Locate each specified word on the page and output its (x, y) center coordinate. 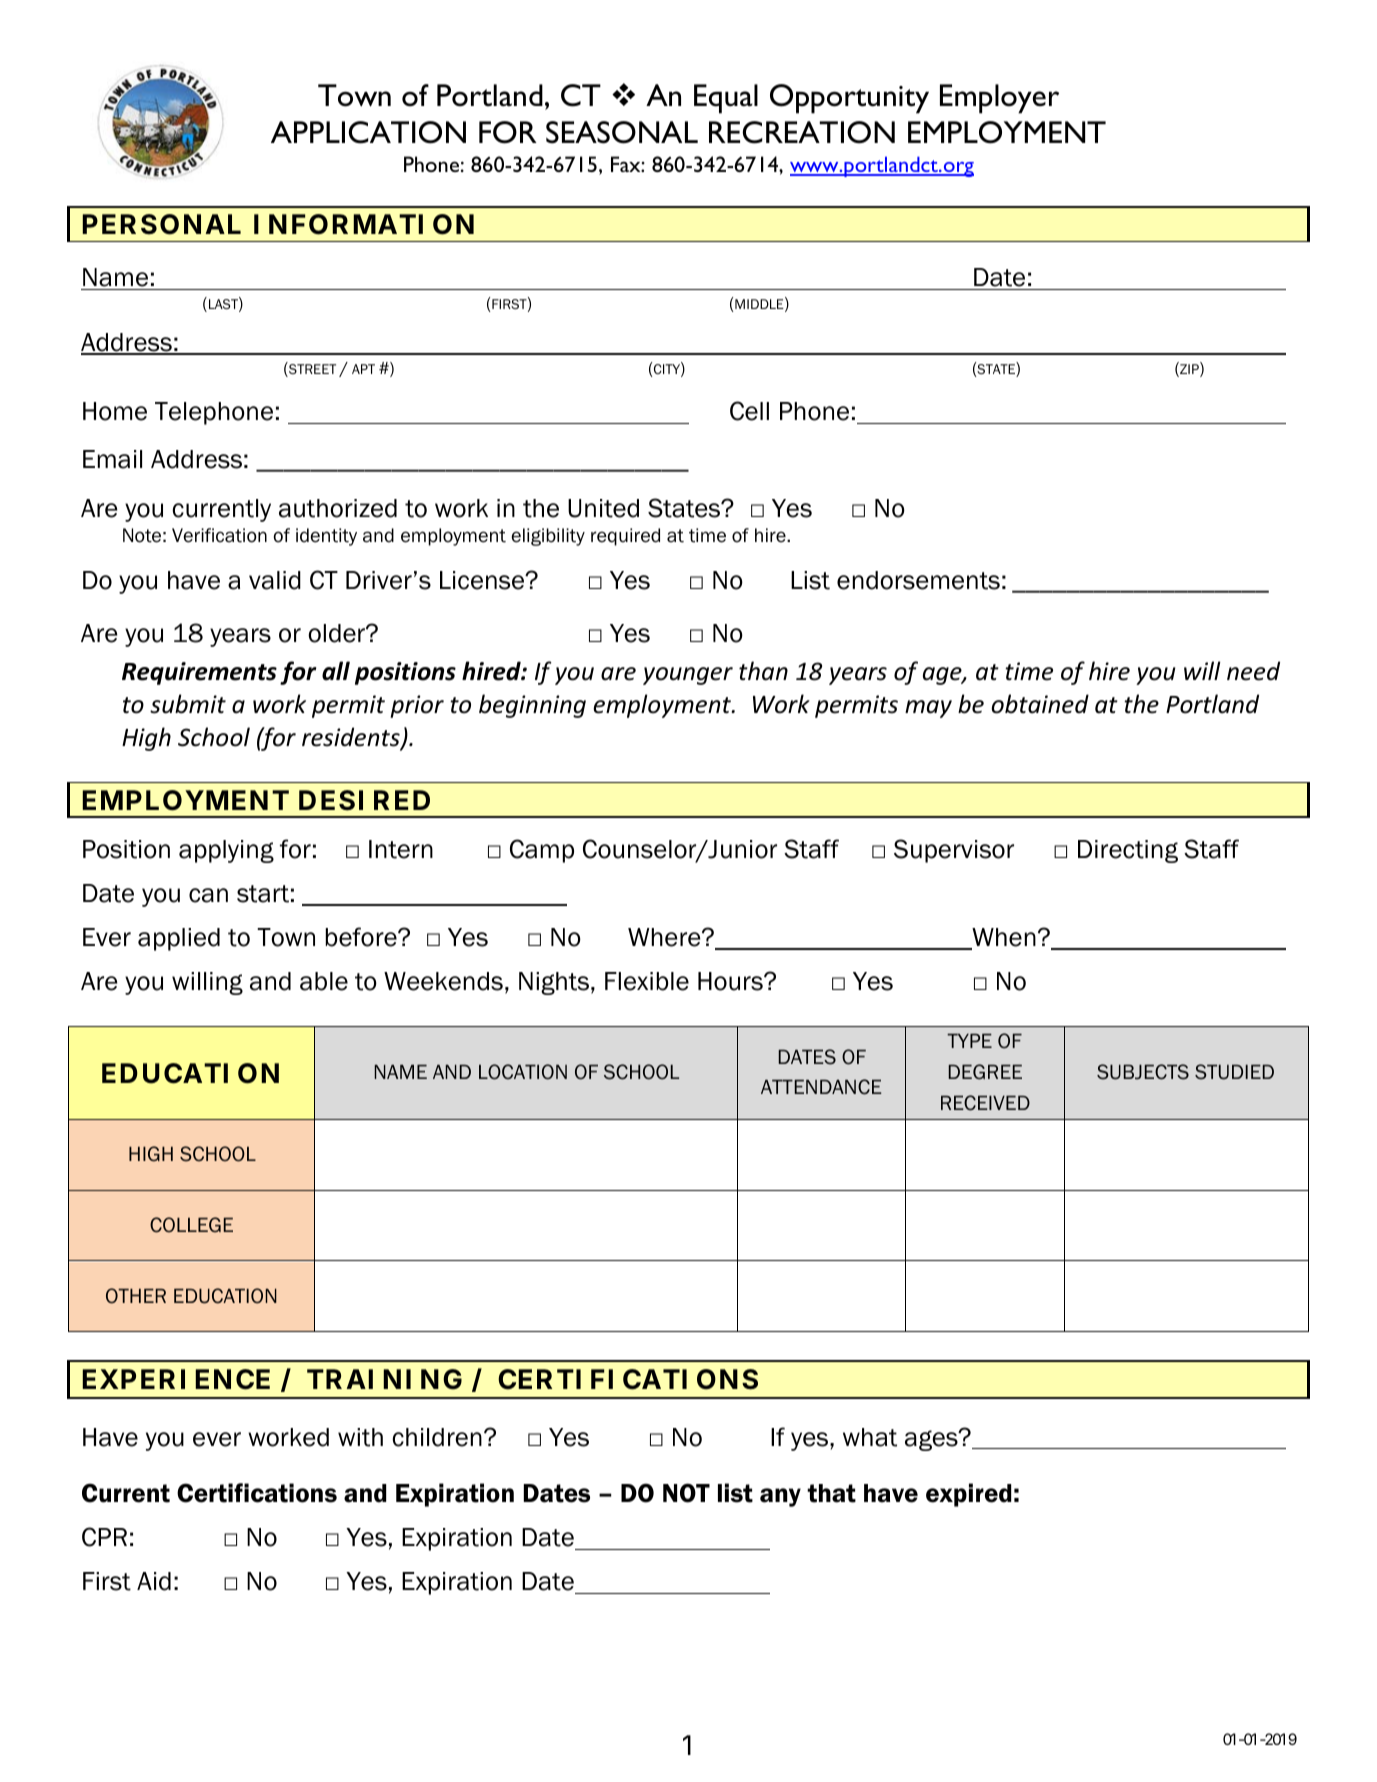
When (1003, 938)
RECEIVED (985, 1103)
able (324, 981)
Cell (749, 411)
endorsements (918, 580)
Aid (154, 1581)
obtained (1040, 704)
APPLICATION (368, 132)
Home (115, 411)
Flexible (647, 981)
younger (688, 676)
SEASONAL (622, 132)
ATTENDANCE (821, 1087)
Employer (999, 99)
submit (188, 704)
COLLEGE (191, 1225)
